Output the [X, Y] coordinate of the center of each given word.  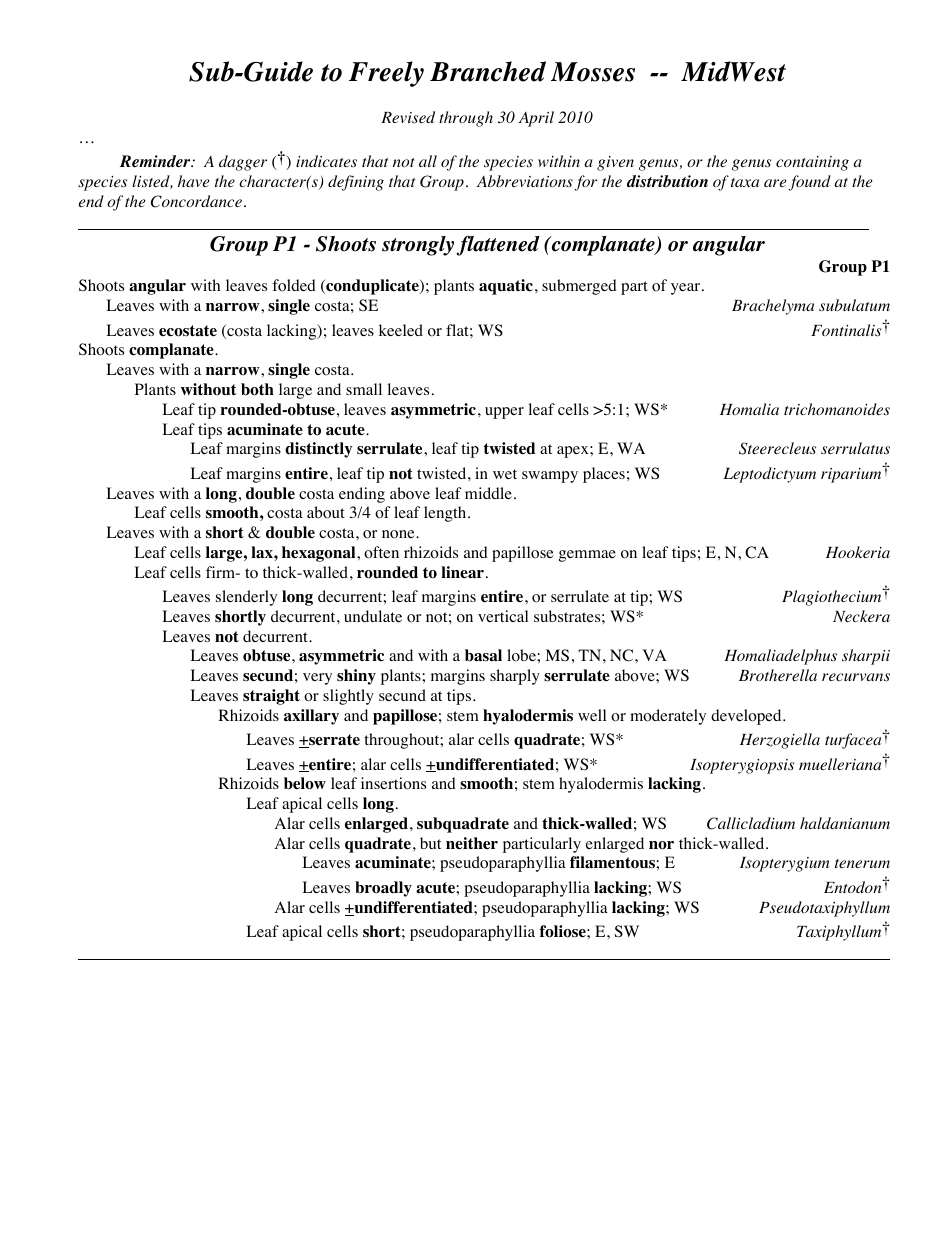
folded [294, 285]
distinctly [319, 450]
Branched [488, 71]
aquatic [506, 287]
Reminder [156, 161]
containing [812, 163]
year [687, 289]
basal [483, 655]
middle [488, 493]
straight [271, 697]
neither [472, 843]
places [604, 475]
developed [747, 717]
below [305, 783]
